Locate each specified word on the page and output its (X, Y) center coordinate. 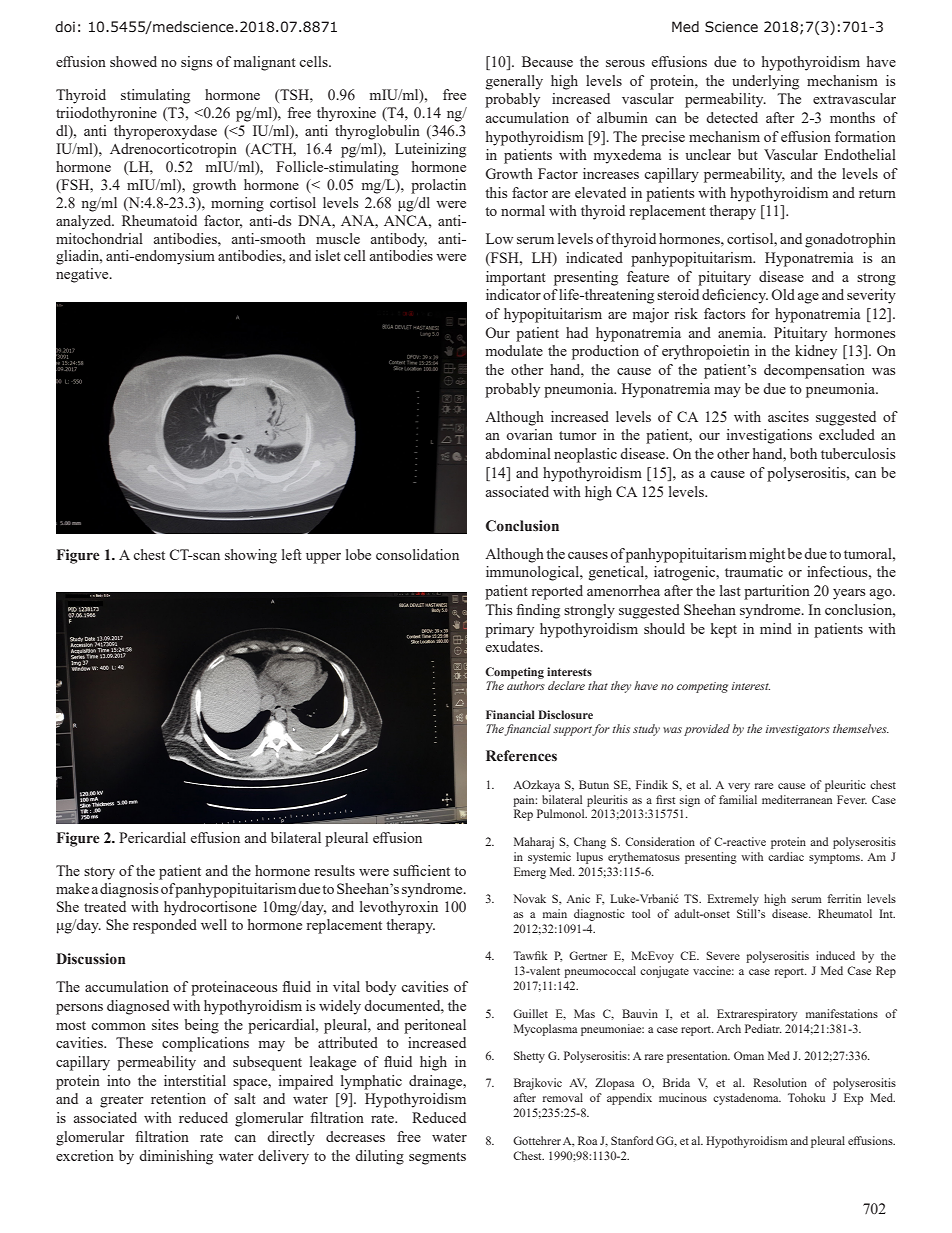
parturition (777, 592)
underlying (765, 82)
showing (251, 556)
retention (178, 1098)
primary (509, 630)
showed (133, 61)
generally (514, 82)
